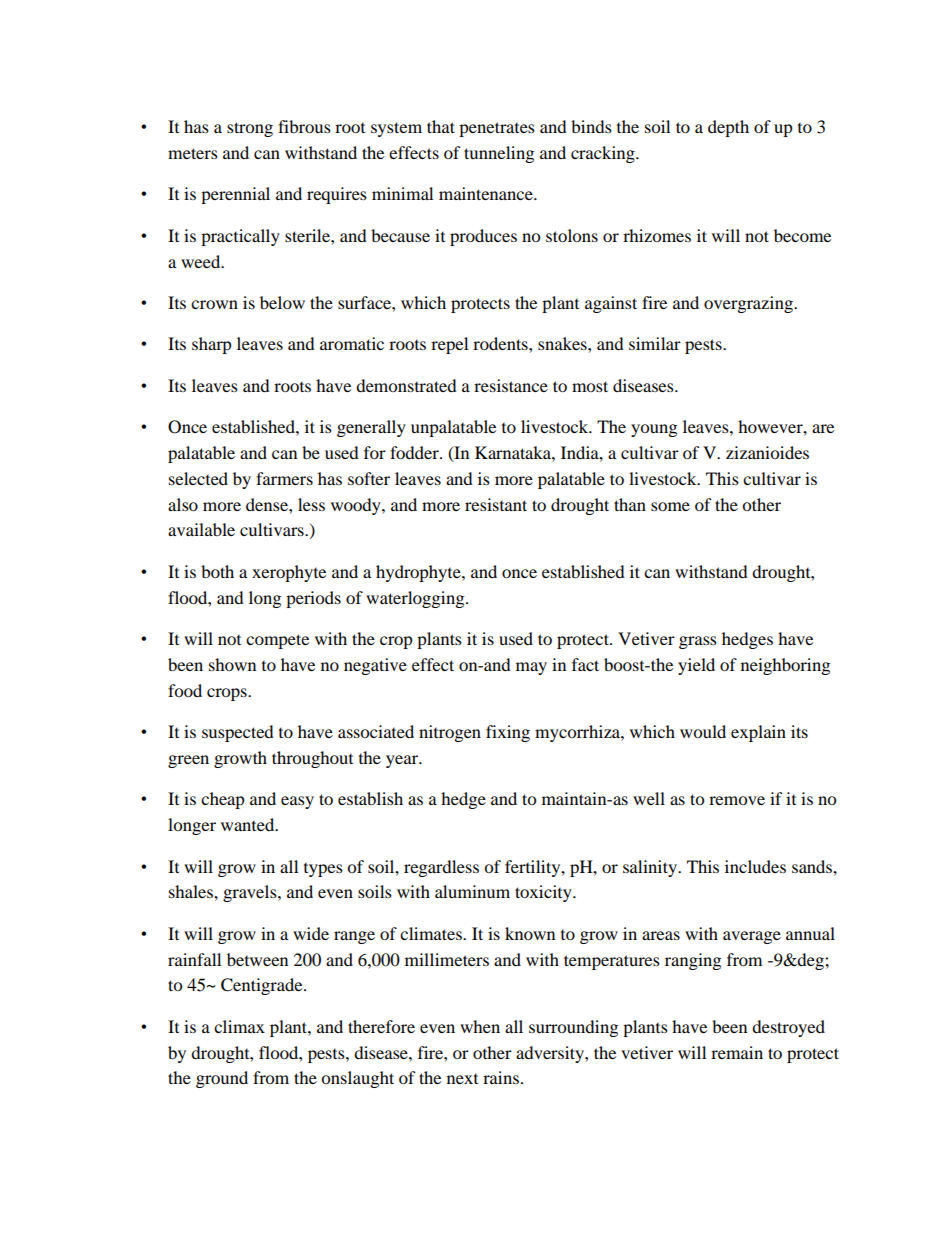 This screenshot has height=1233, width=952. What do you see at coordinates (501, 1077) in the screenshot?
I see `rains` at bounding box center [501, 1077].
